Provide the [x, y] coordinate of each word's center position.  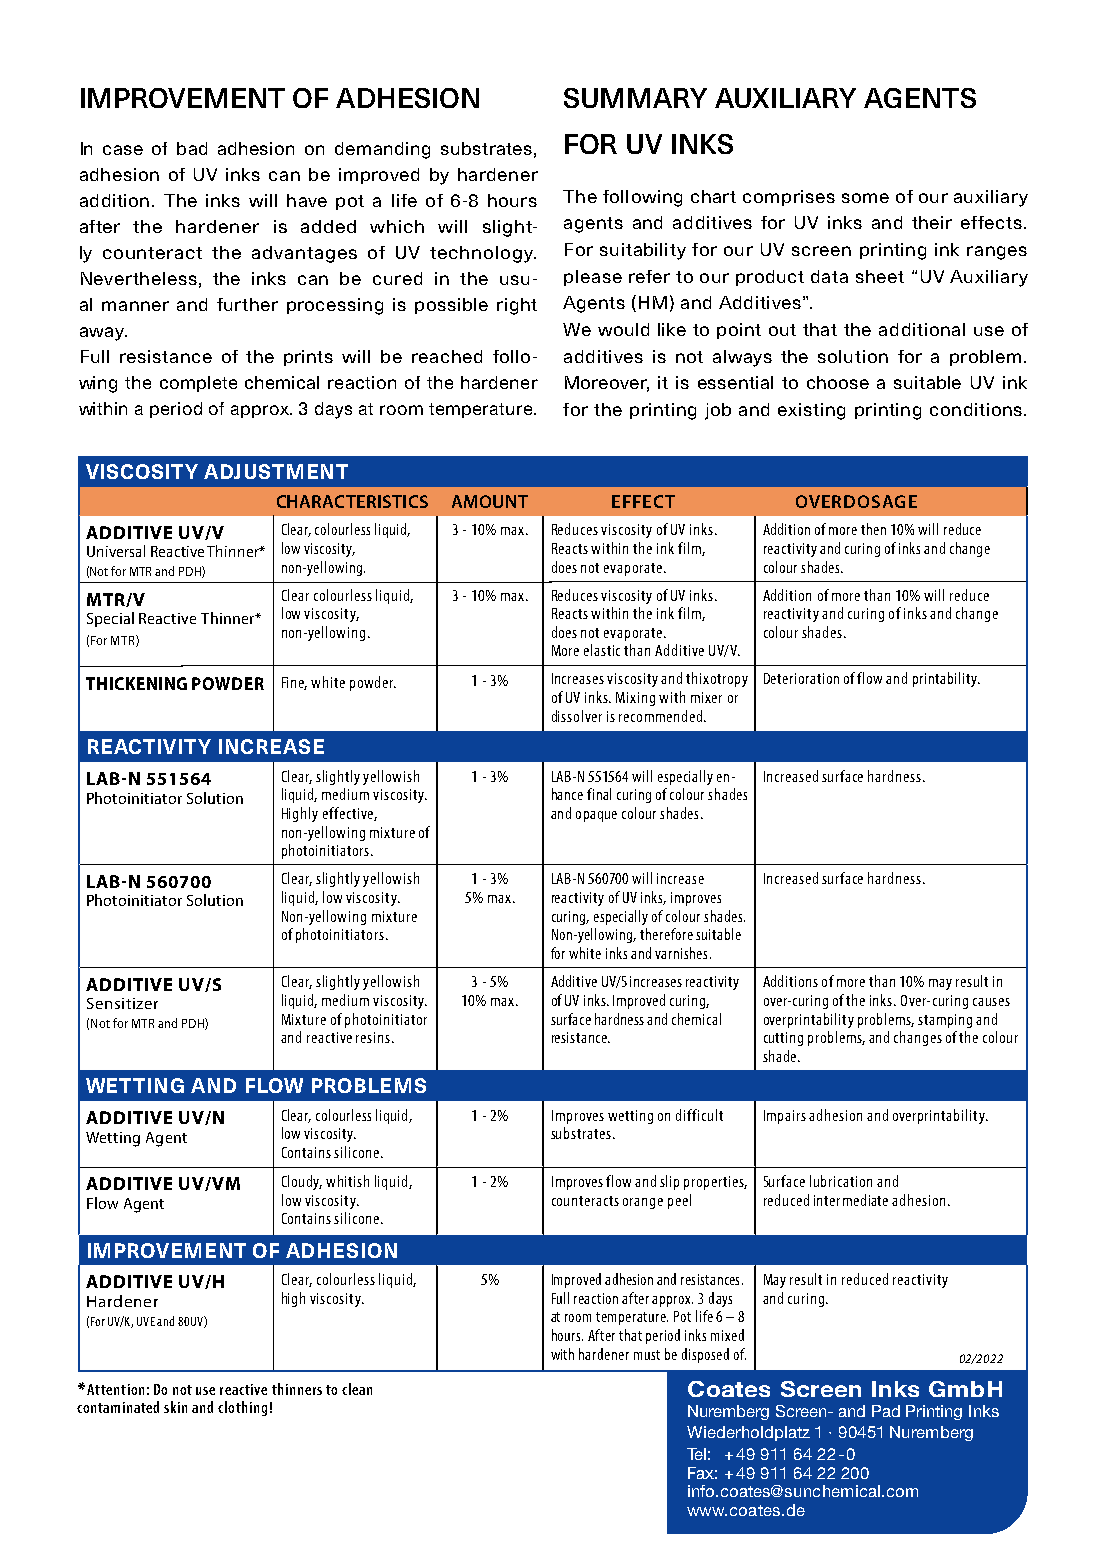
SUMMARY [635, 98]
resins [374, 1037]
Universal [116, 551]
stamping [945, 1021]
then [873, 529]
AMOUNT [490, 501]
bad [192, 148]
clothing [242, 1408]
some [865, 198]
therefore [666, 934]
